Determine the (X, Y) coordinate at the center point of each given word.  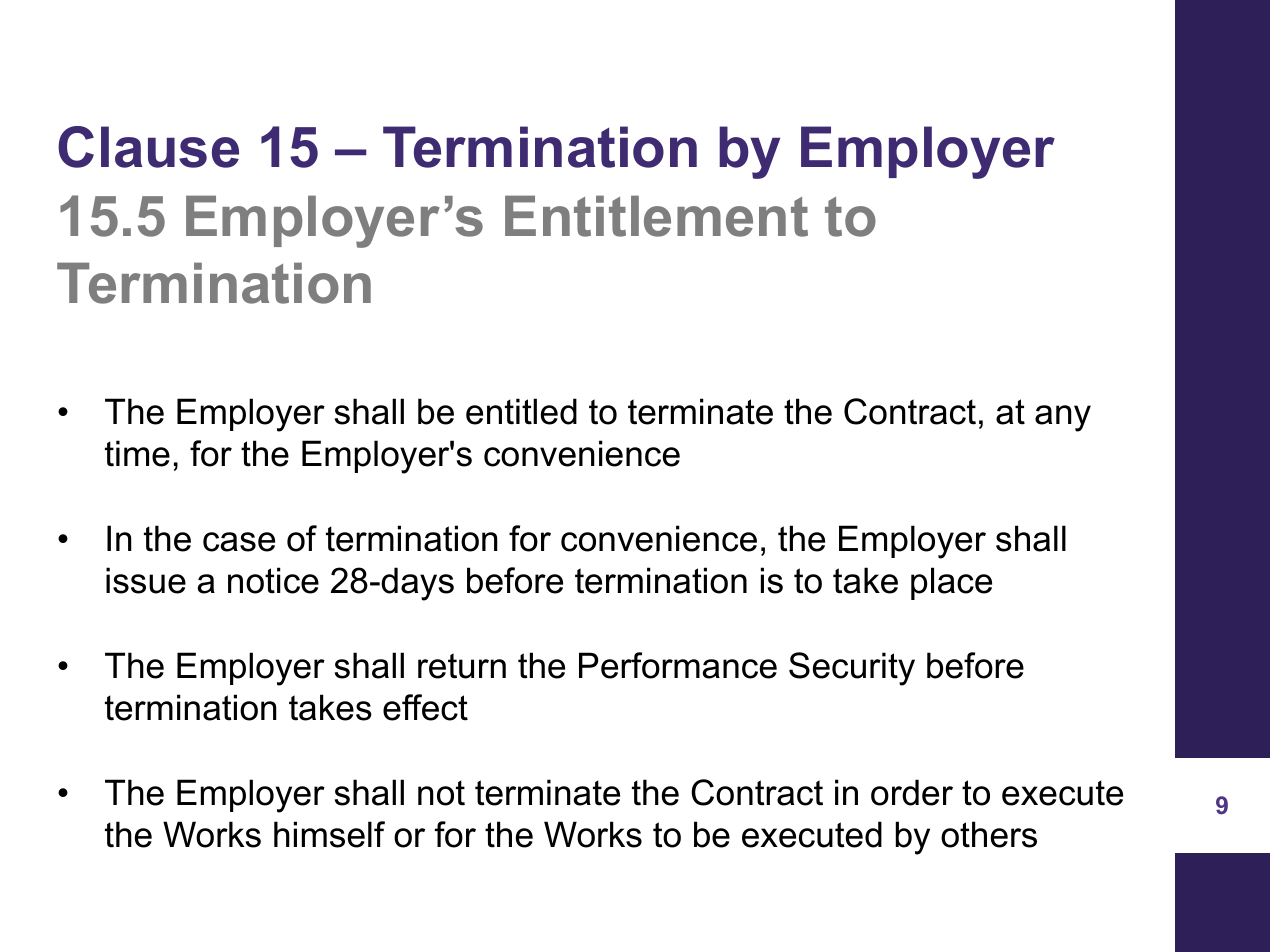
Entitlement (656, 216)
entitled (521, 411)
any (1063, 418)
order (912, 792)
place (951, 583)
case (239, 542)
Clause (148, 147)
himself (329, 834)
